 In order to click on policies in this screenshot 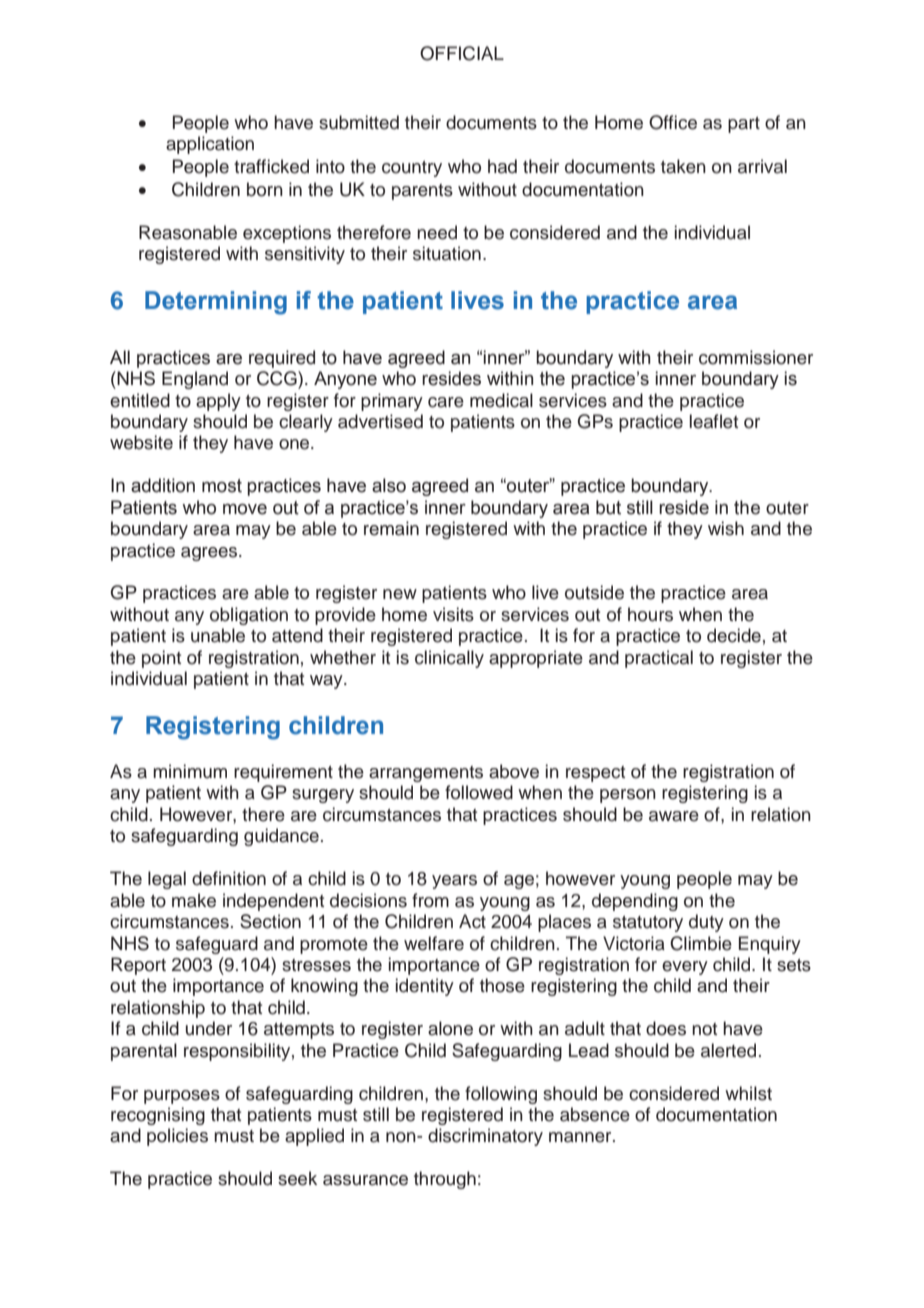, I will do `click(177, 1137)`.
